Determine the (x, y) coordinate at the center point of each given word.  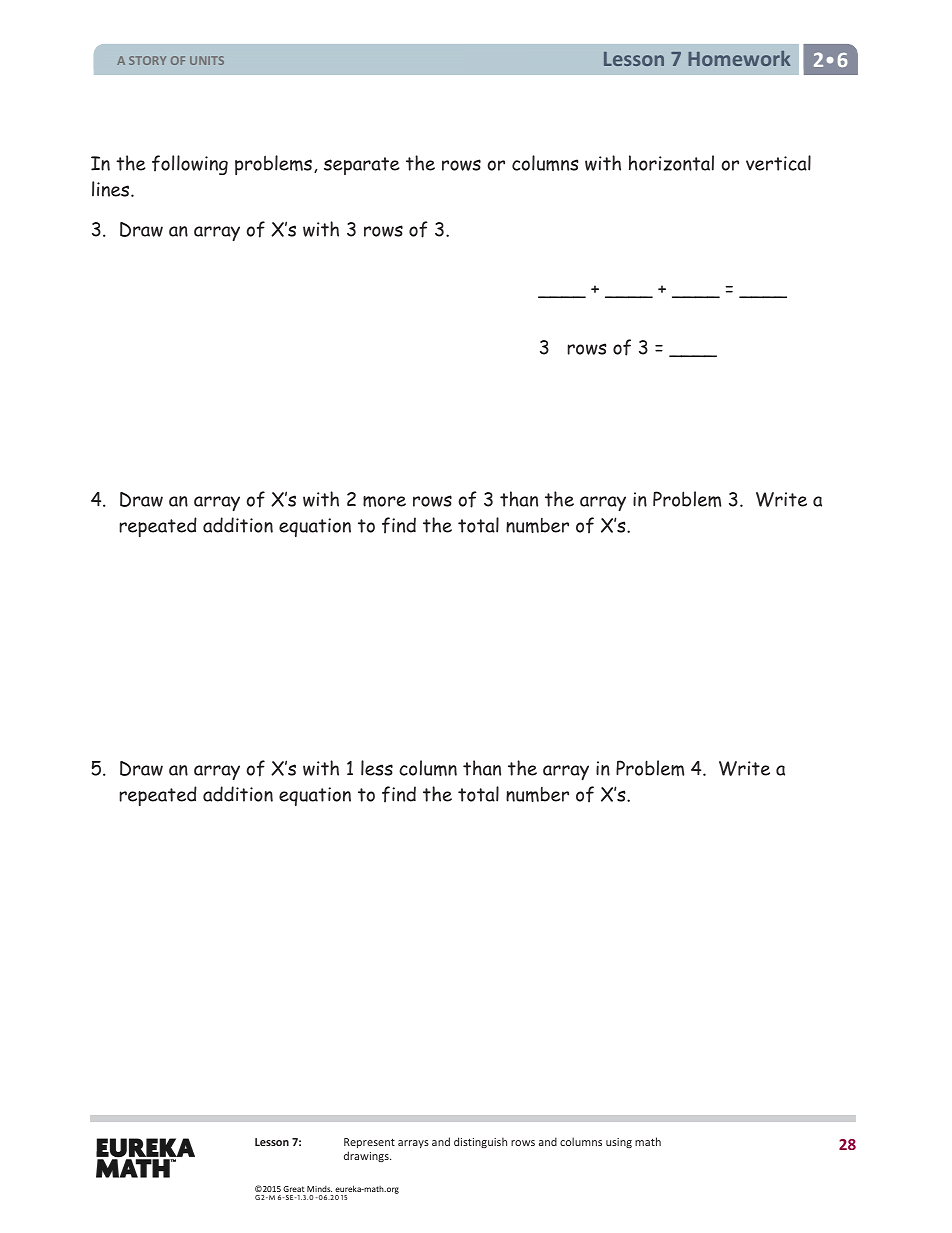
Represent (369, 1143)
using (619, 1143)
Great (294, 1189)
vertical (778, 163)
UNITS (207, 60)
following (190, 165)
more (384, 501)
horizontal (671, 163)
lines (112, 189)
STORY (147, 60)
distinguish (480, 1142)
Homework (739, 58)
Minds (319, 1189)
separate (362, 166)
